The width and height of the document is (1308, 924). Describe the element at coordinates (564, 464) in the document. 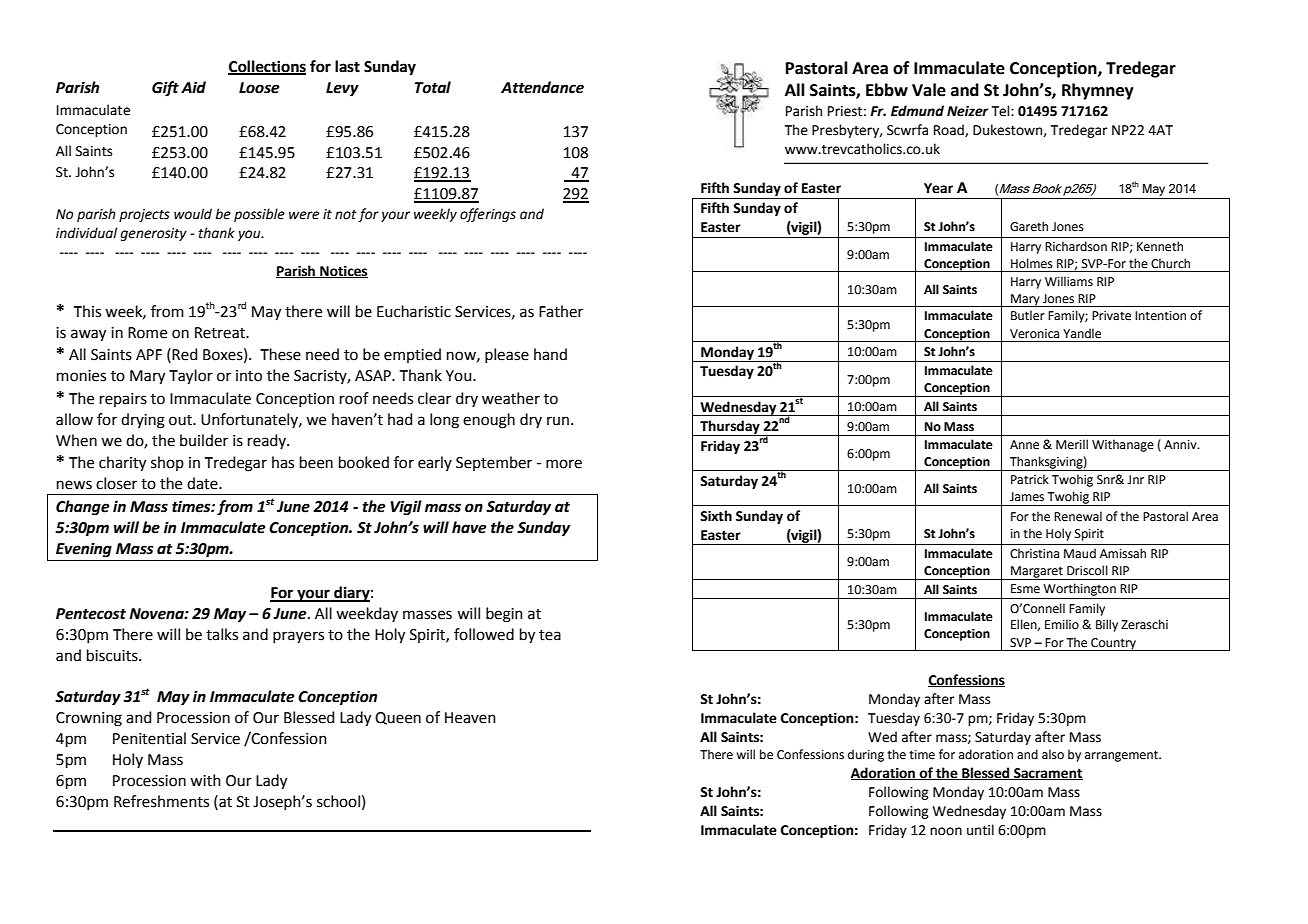

I see `more` at that location.
